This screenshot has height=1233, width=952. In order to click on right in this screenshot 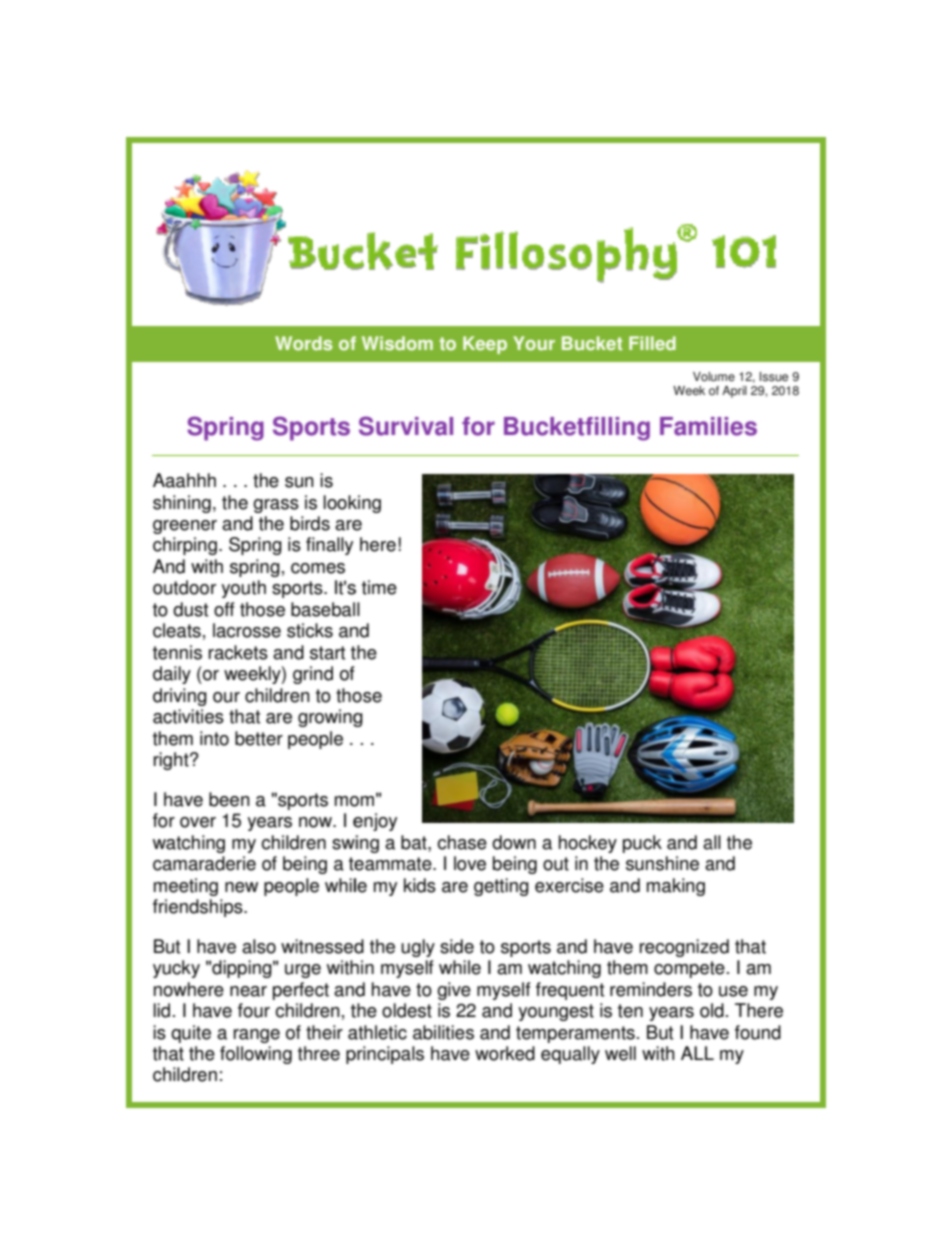, I will do `click(172, 761)`.
